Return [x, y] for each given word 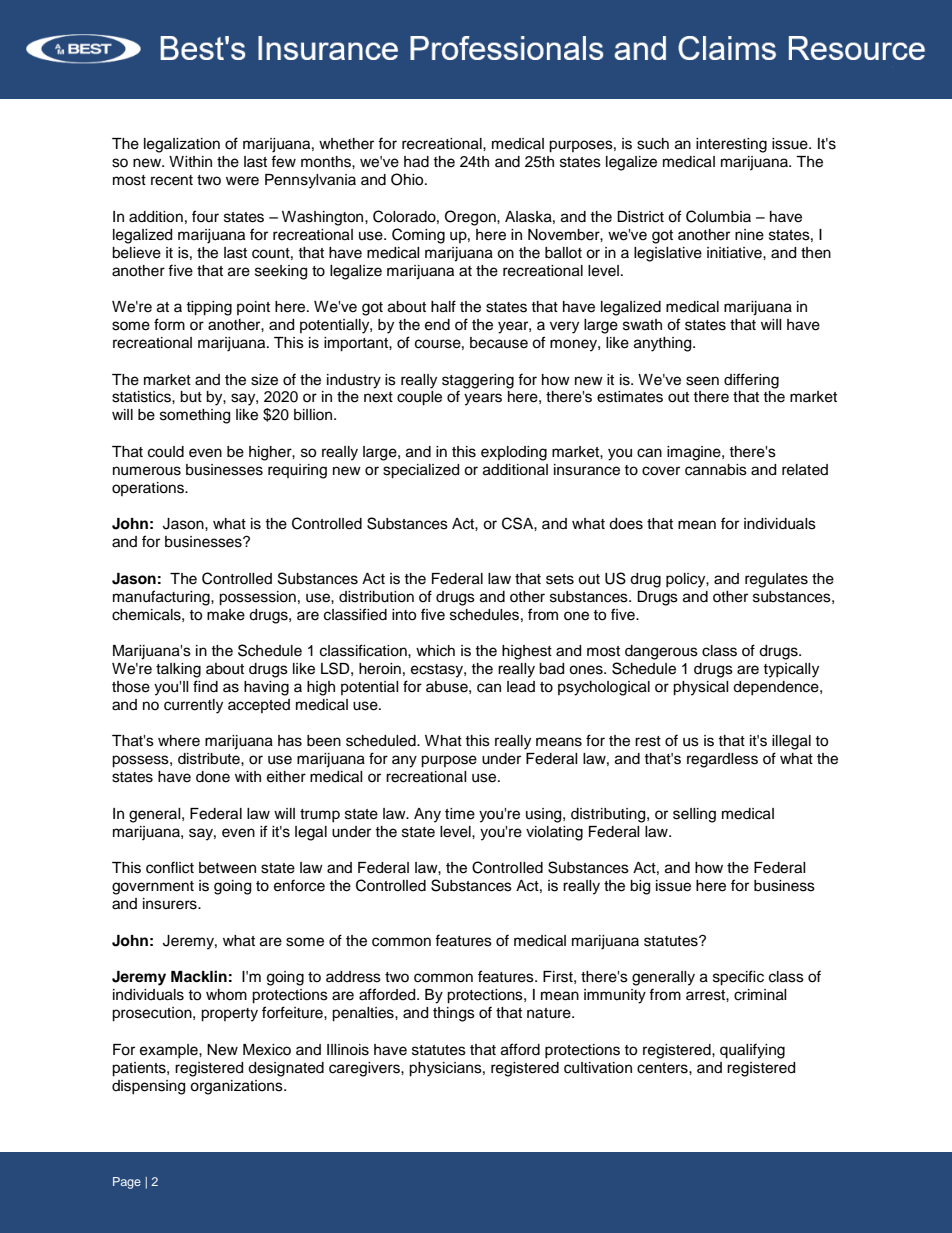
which [435, 651]
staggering [478, 381]
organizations [237, 1087]
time [460, 814]
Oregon [471, 218]
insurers [171, 904]
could [166, 452]
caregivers [365, 1069]
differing [751, 381]
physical [701, 688]
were [242, 181]
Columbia [718, 216]
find [205, 686]
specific [738, 978]
